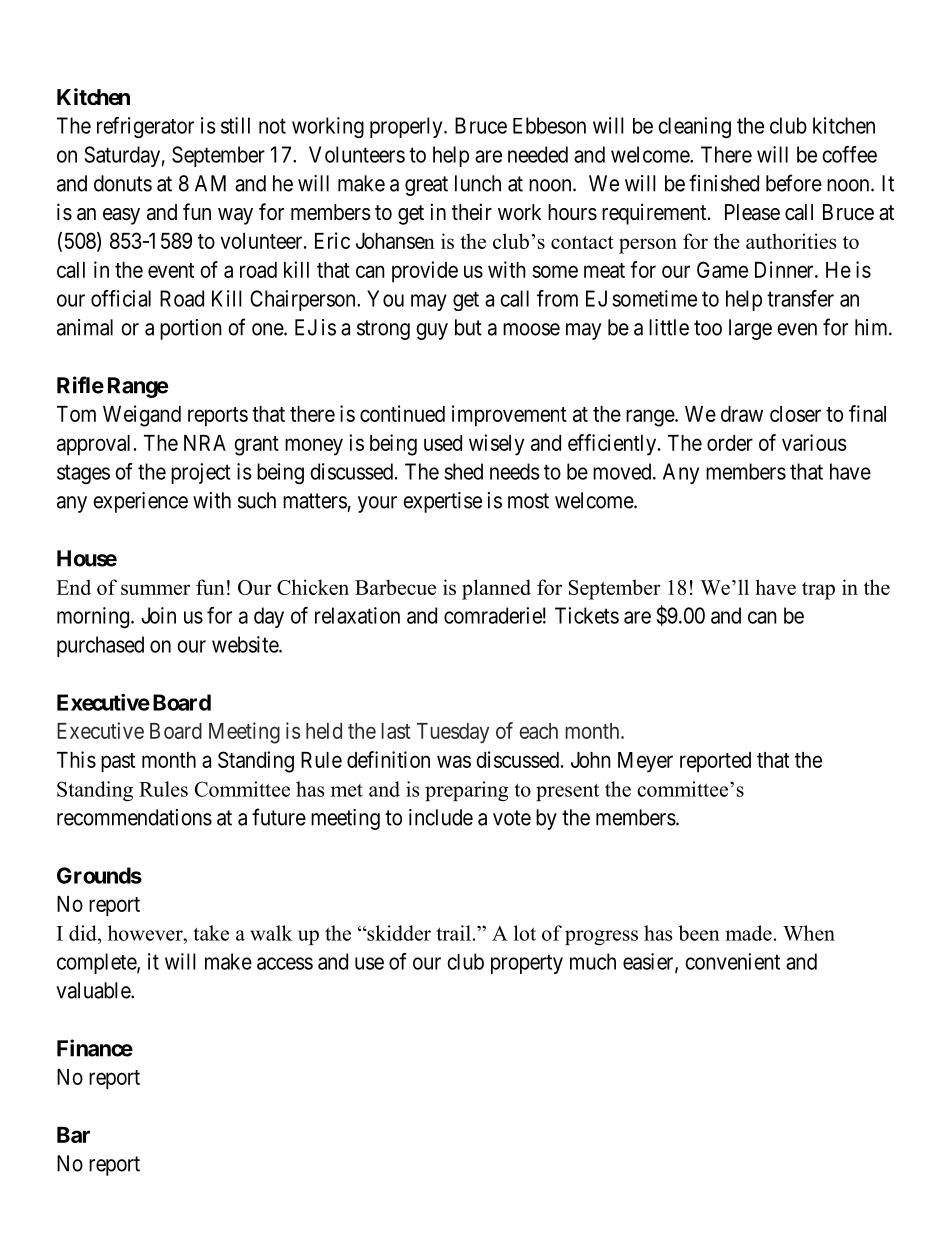  Describe the element at coordinates (794, 183) in the screenshot. I see `before` at that location.
